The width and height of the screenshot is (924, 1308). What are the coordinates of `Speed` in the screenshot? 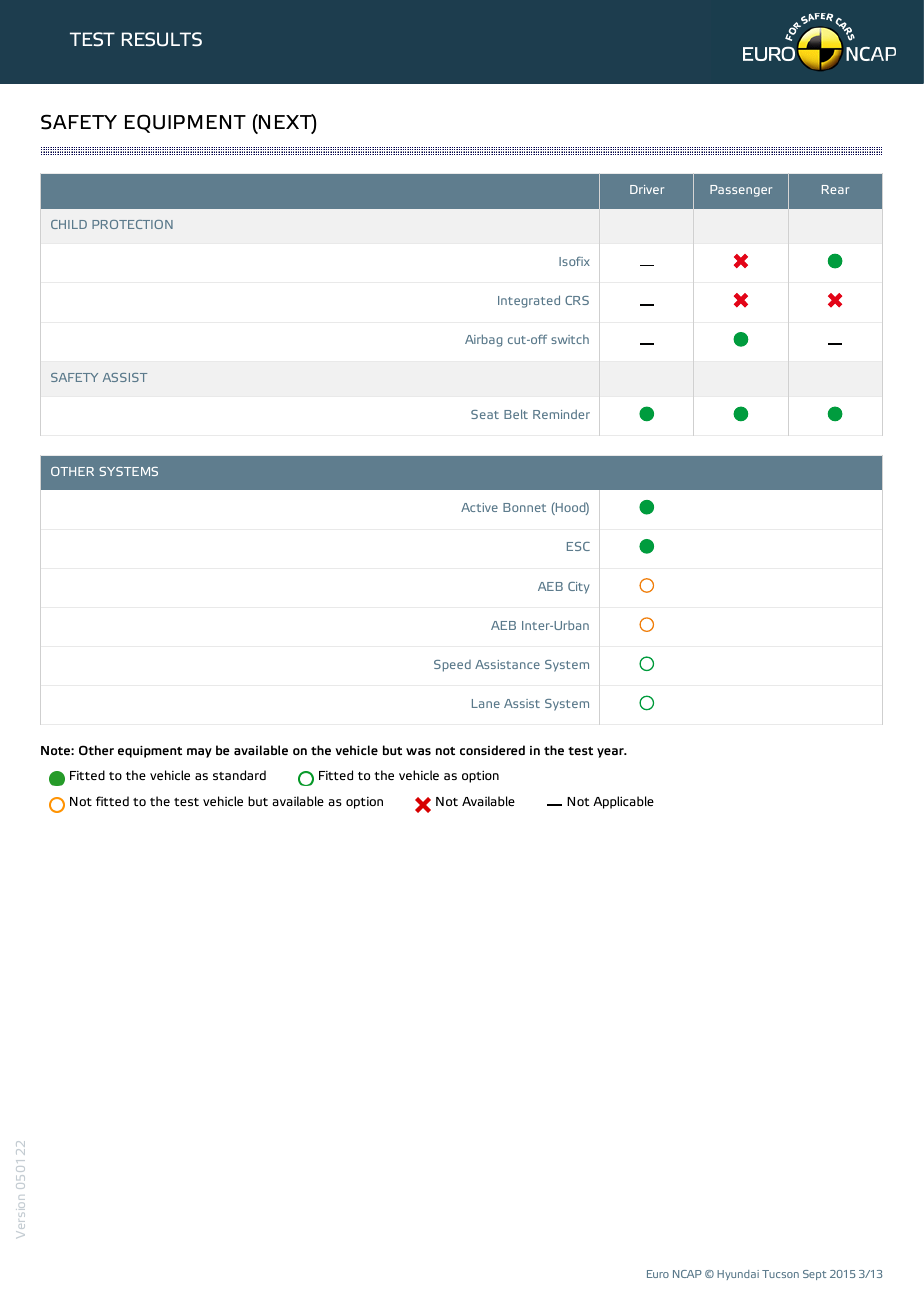 It's located at (452, 666).
